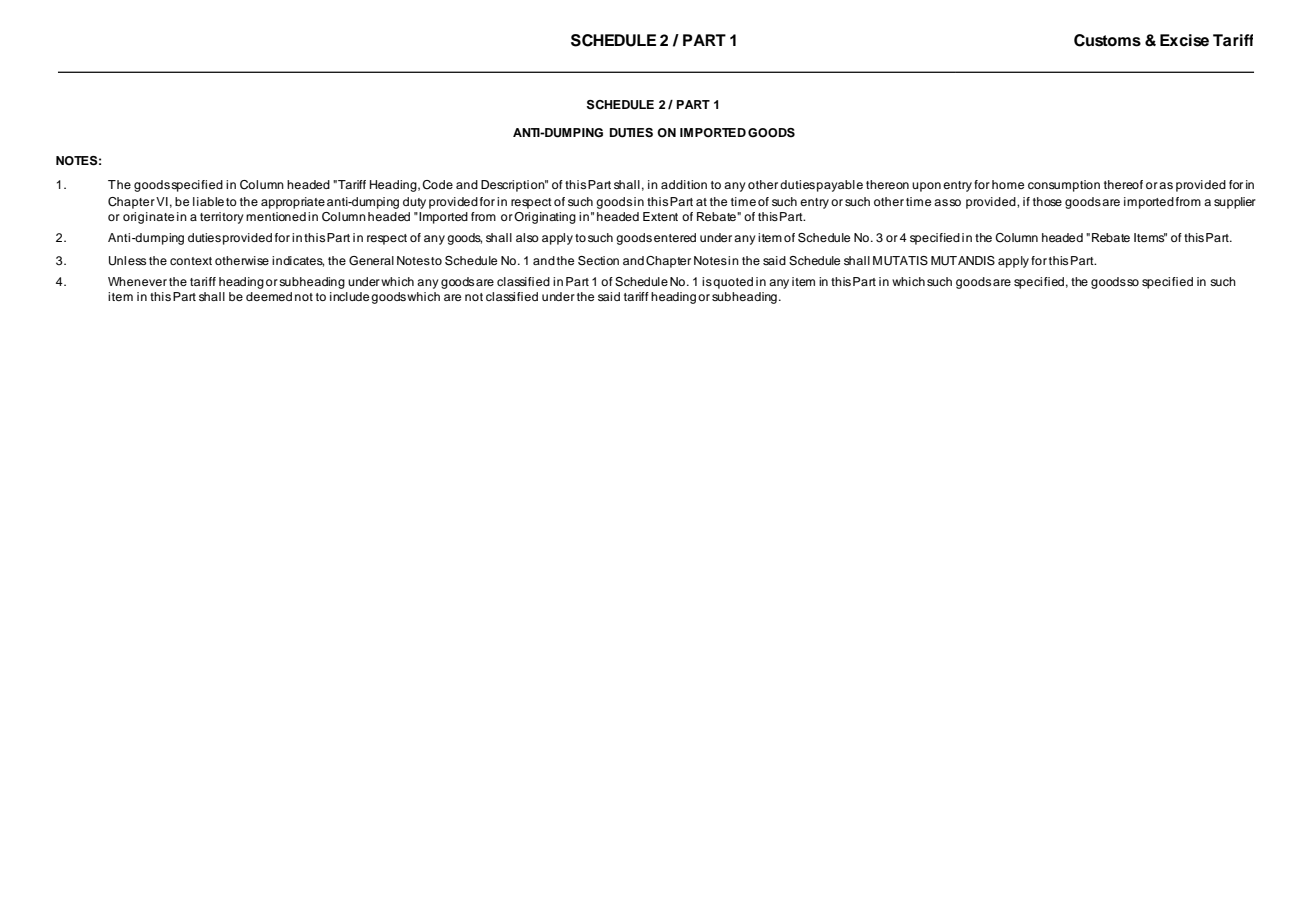 Image resolution: width=1310 pixels, height=924 pixels. Describe the element at coordinates (1184, 40) in the page. I see `Excise` at that location.
